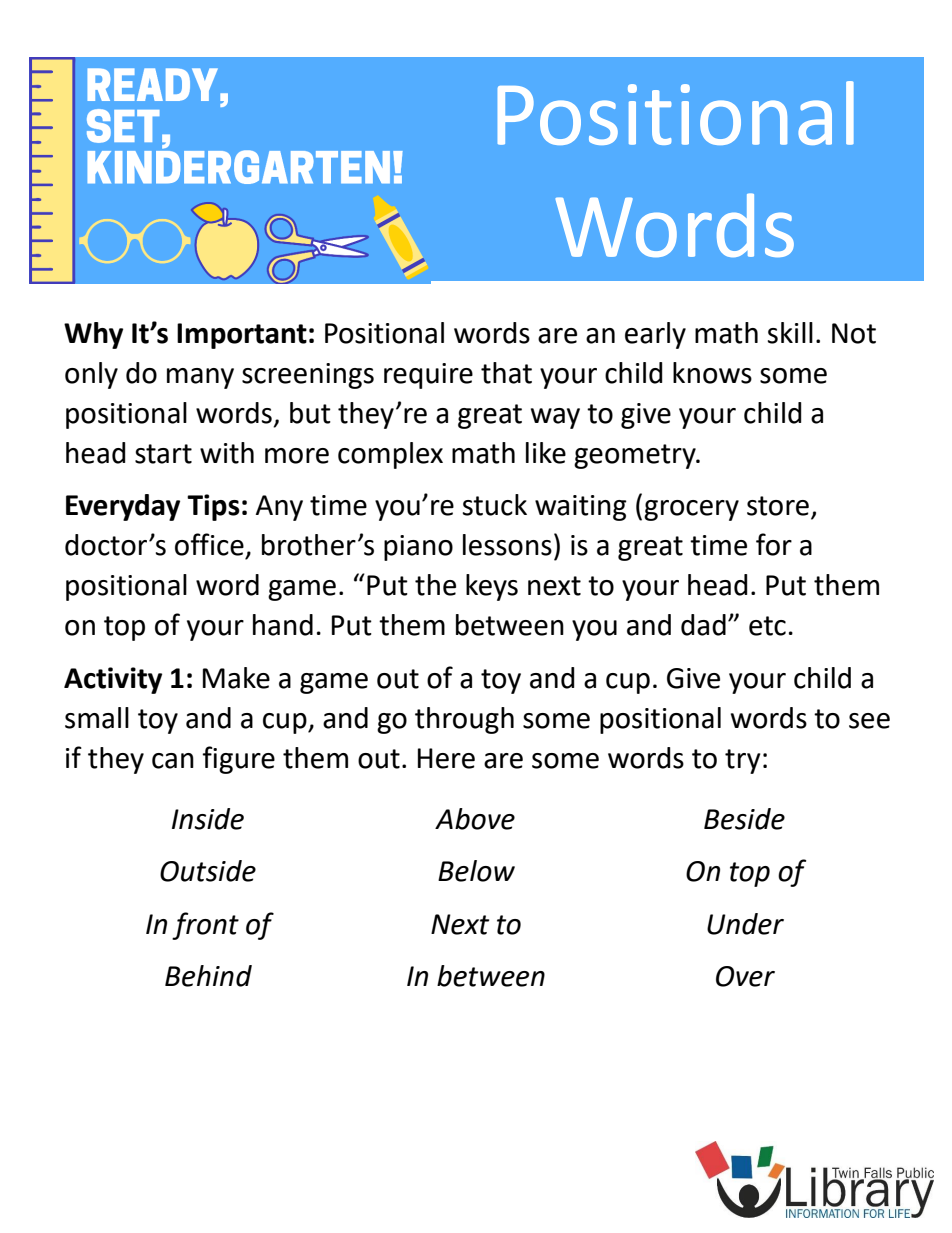 This screenshot has width=952, height=1233. I want to click on through, so click(464, 720).
